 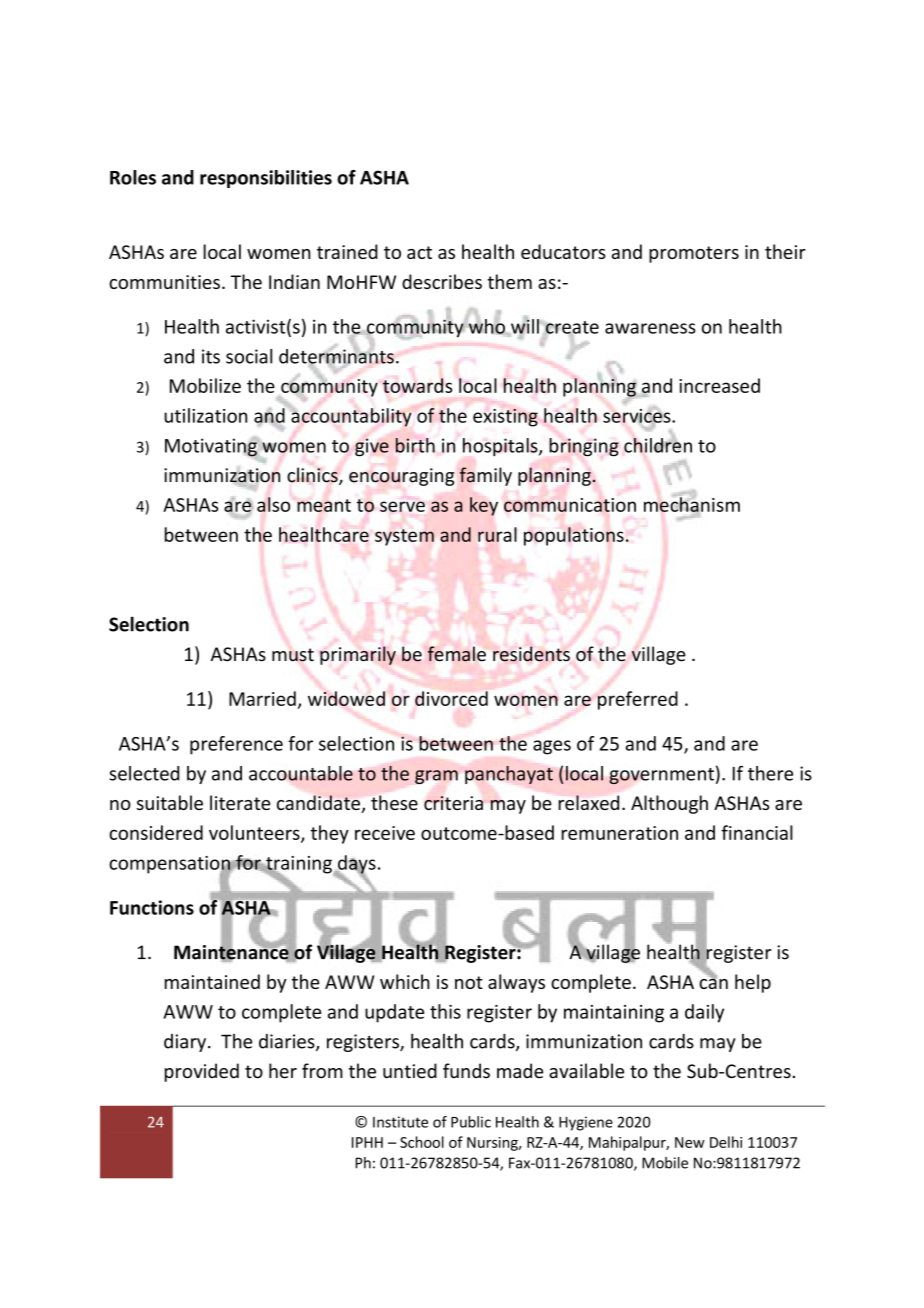 I want to click on also, so click(x=273, y=504).
